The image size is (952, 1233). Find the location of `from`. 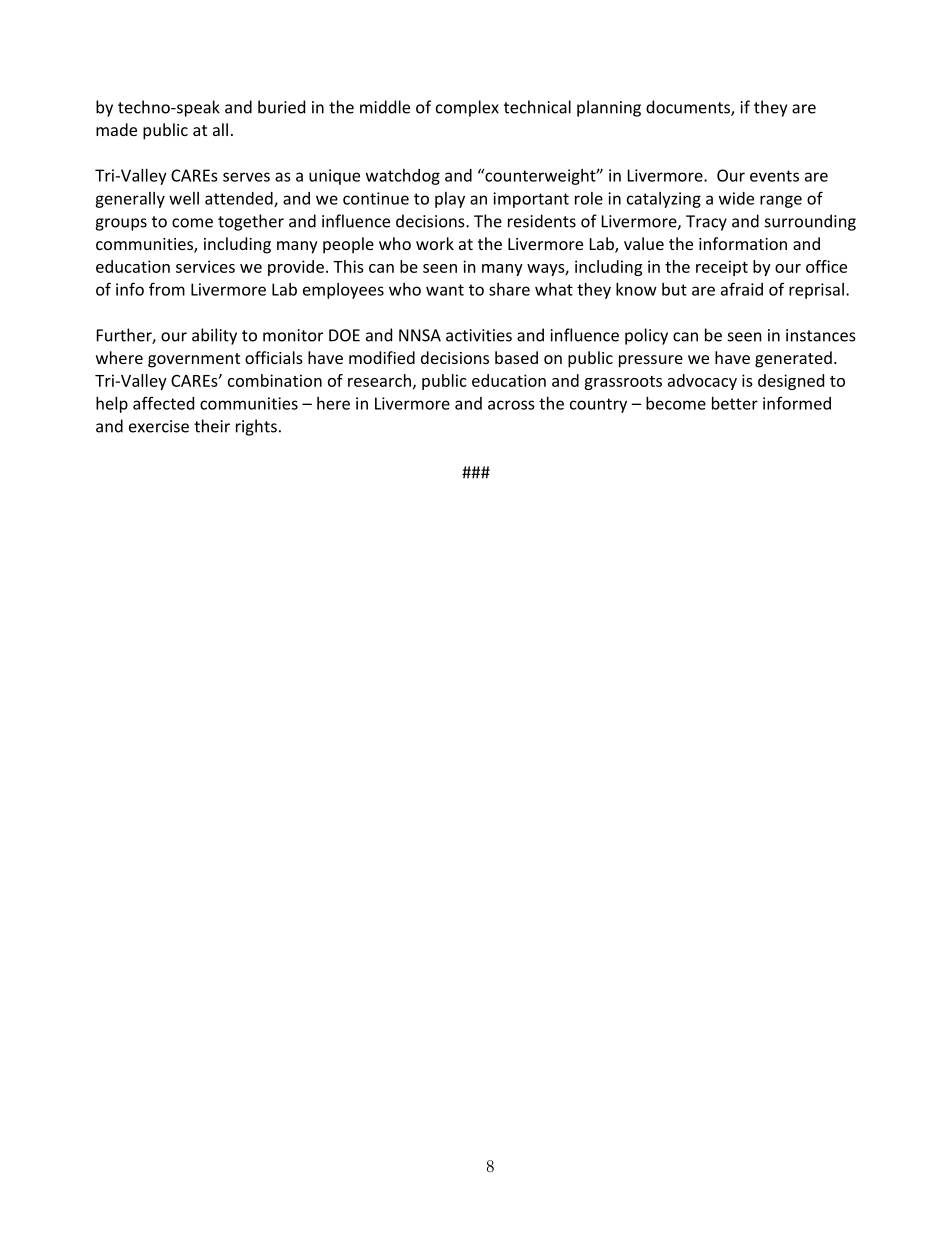

from is located at coordinates (167, 289).
